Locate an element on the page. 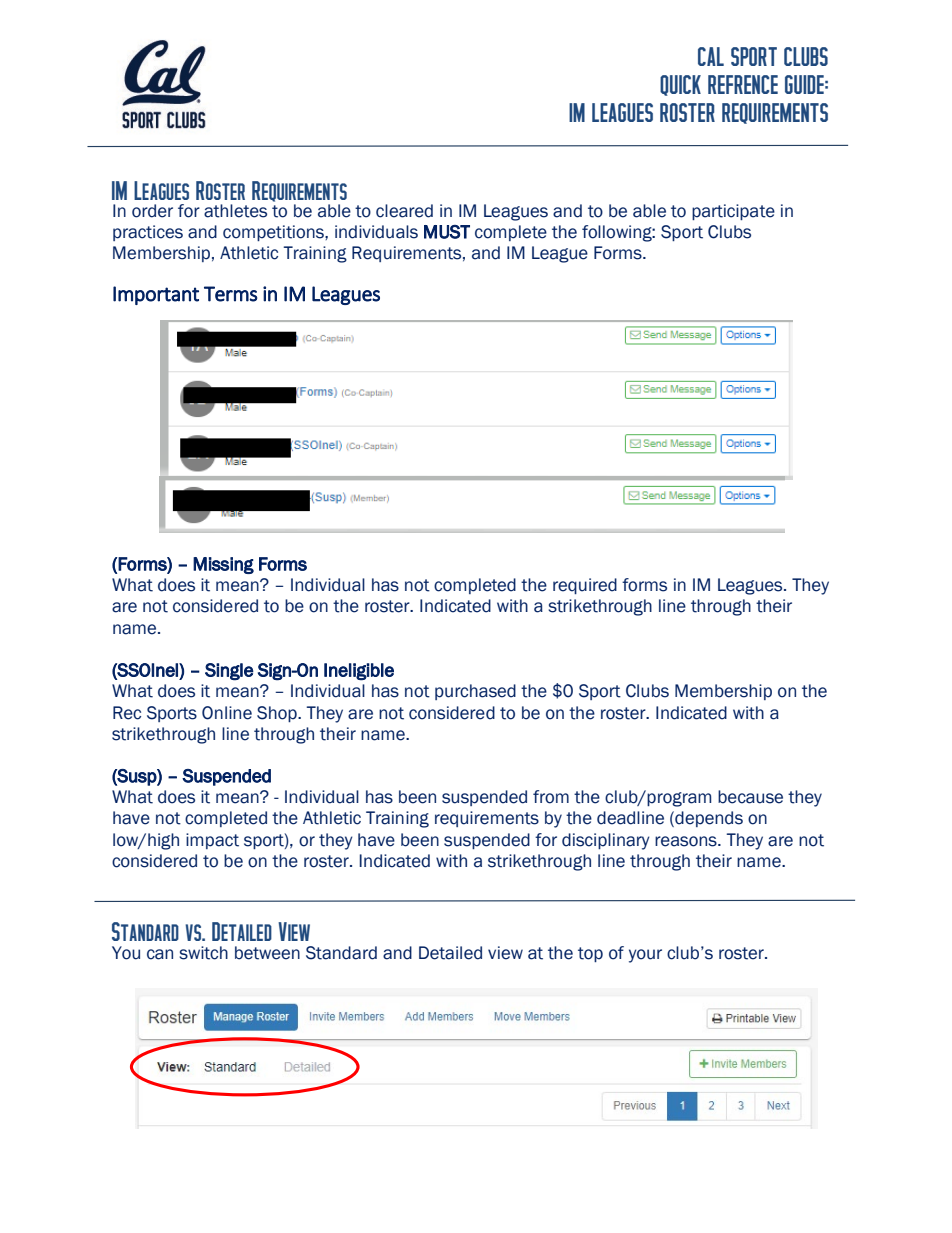 The height and width of the document is (1233, 952). required is located at coordinates (585, 586).
